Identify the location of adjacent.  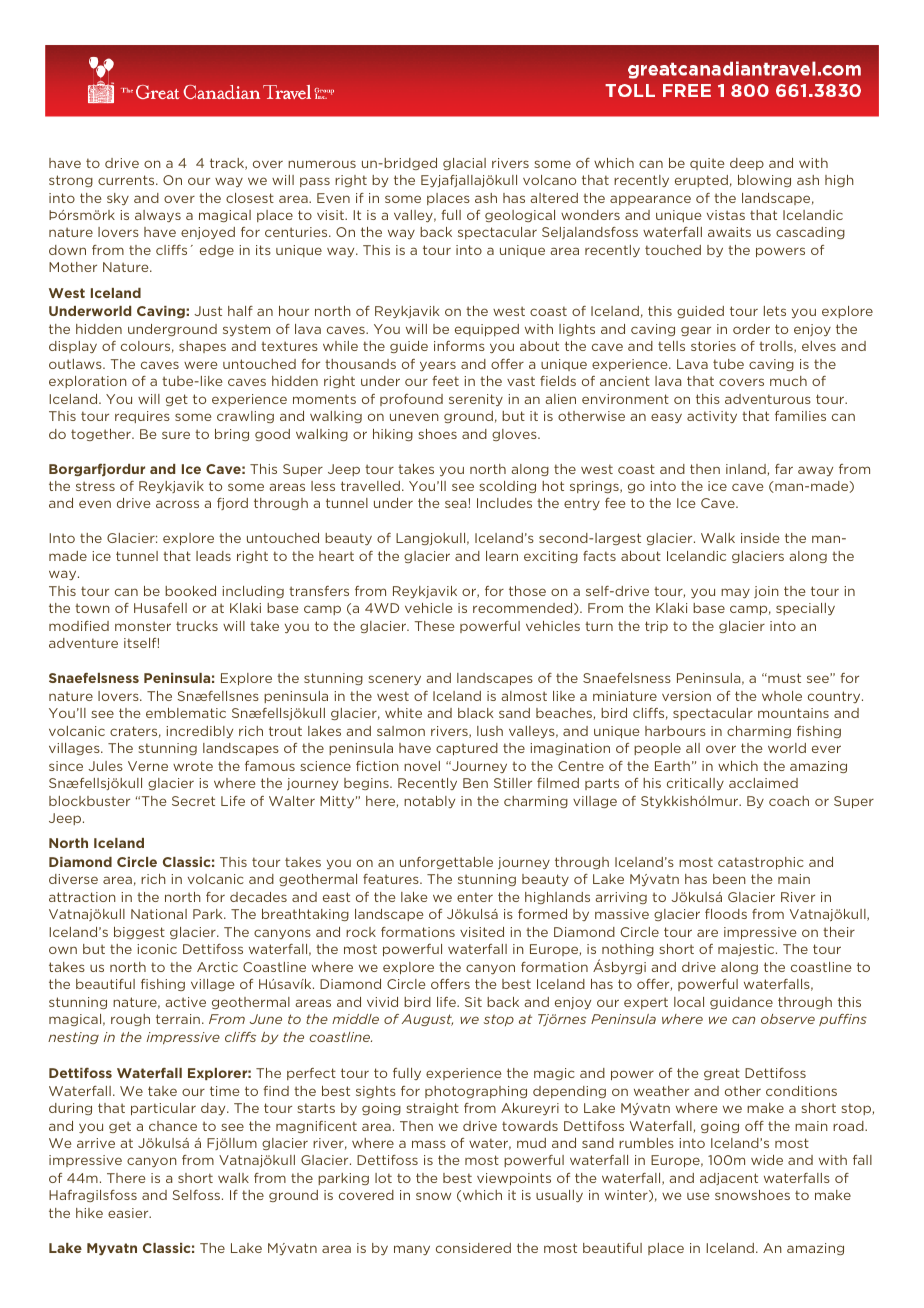
(729, 1179).
